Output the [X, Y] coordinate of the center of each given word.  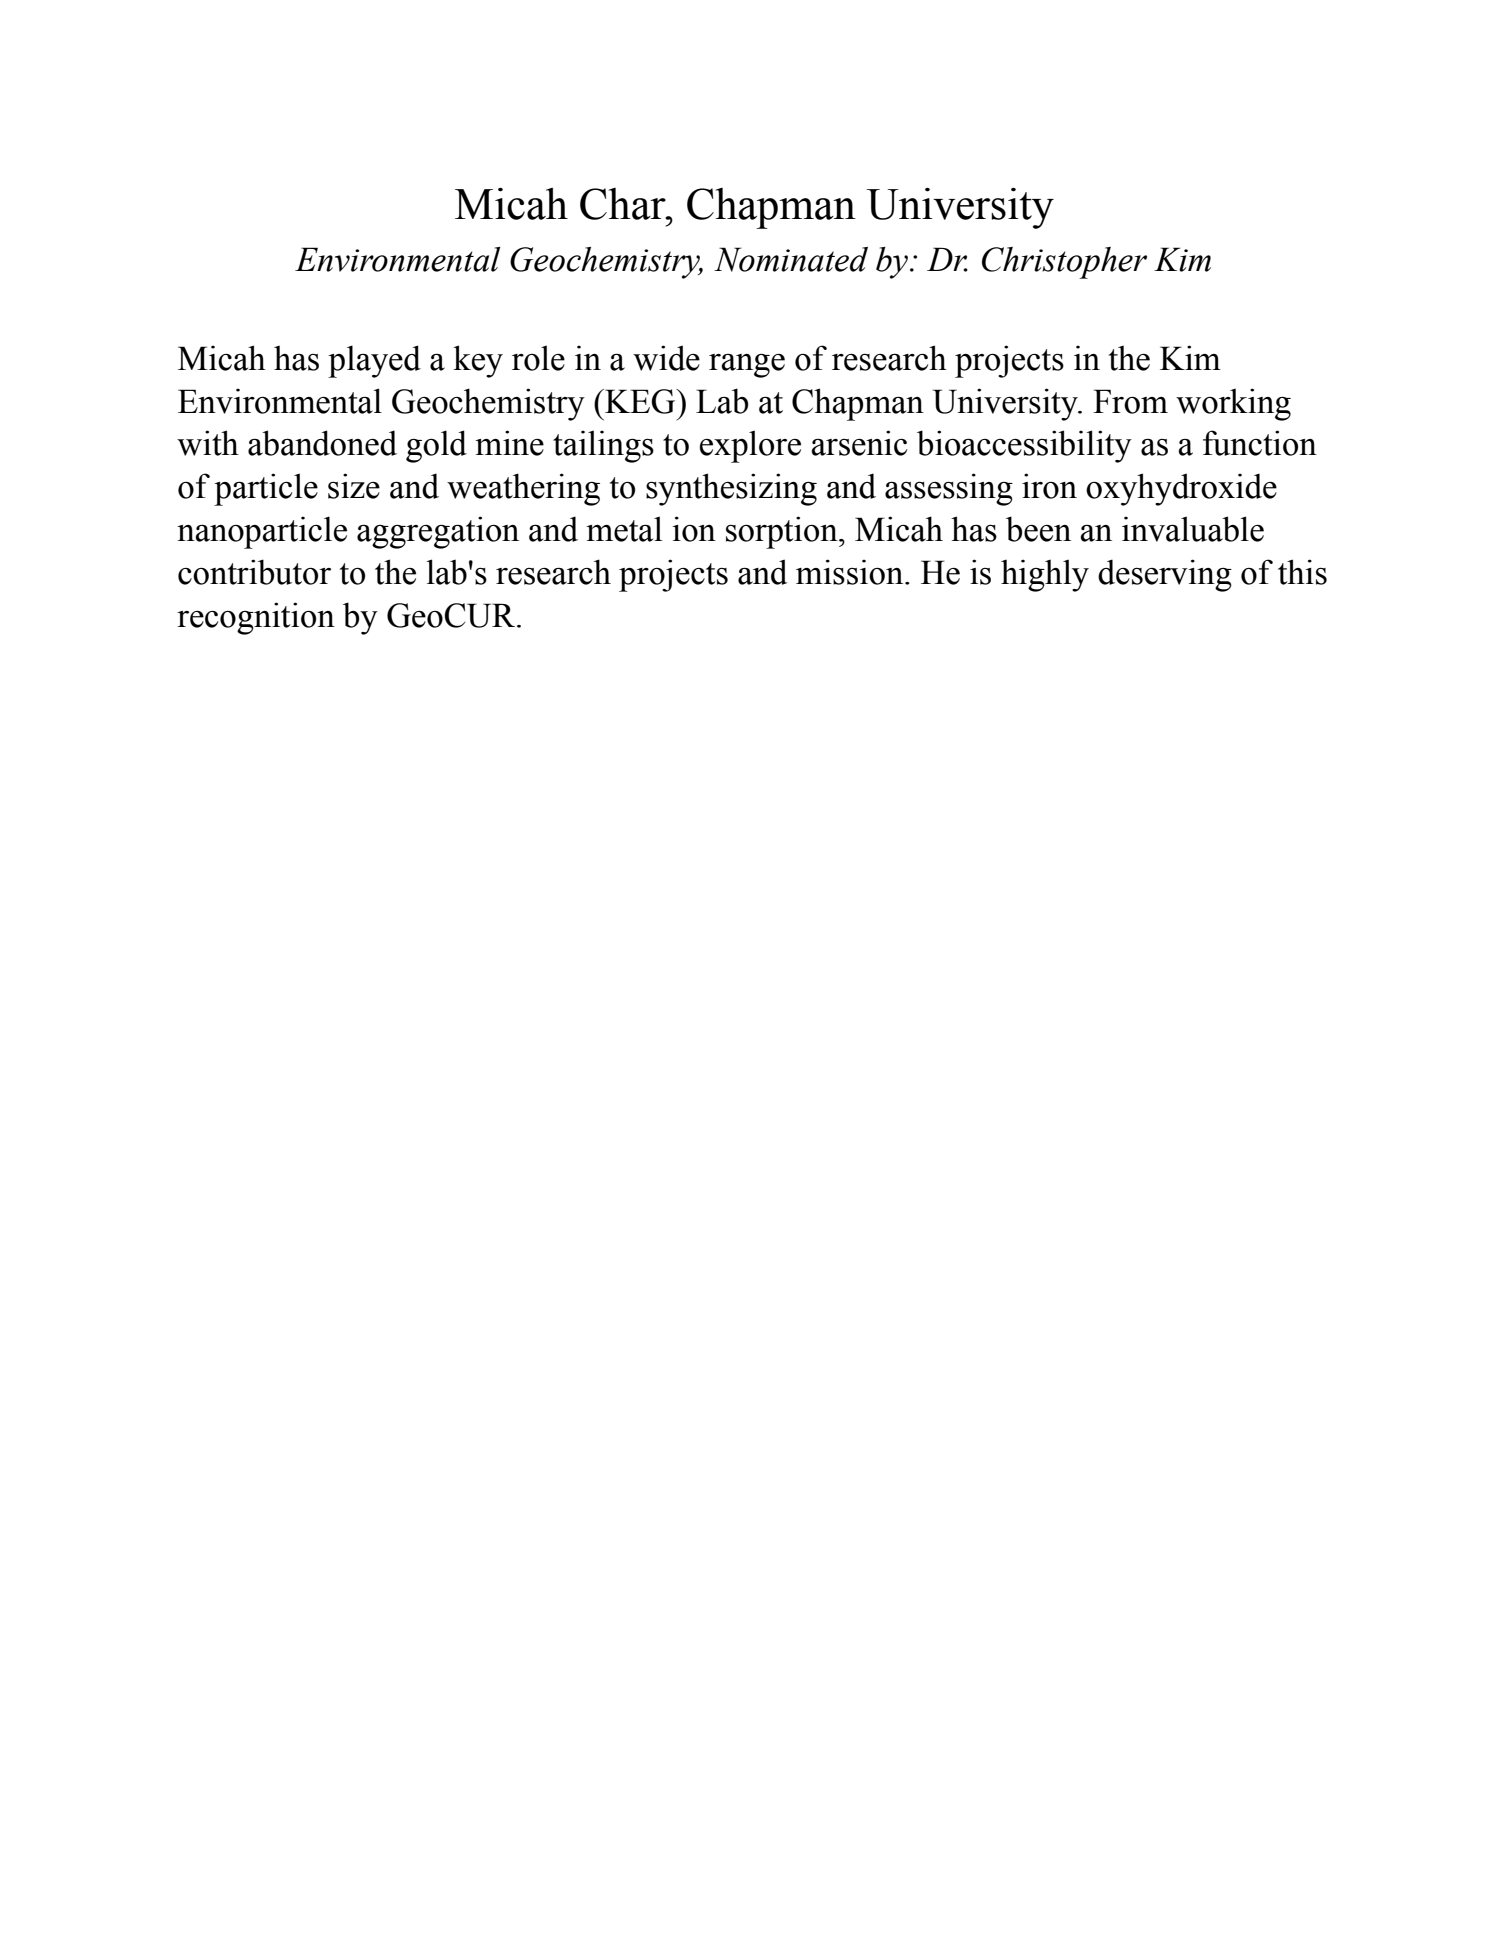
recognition [256, 618]
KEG [640, 401]
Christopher [1064, 263]
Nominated [791, 259]
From [1130, 401]
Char [624, 204]
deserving [1165, 575]
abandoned [322, 443]
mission [851, 572]
